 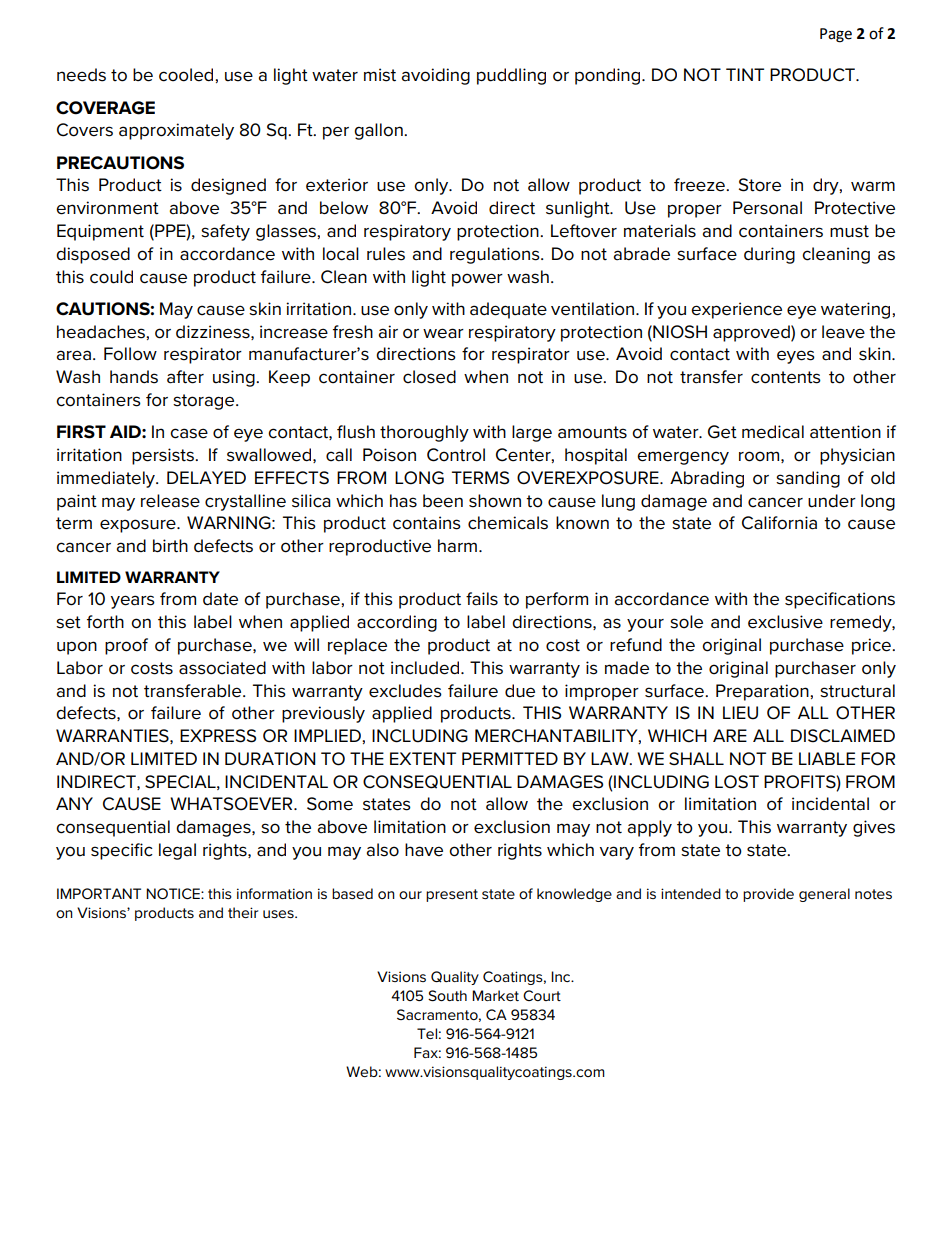 What do you see at coordinates (745, 74) in the page?
I see `TINT` at bounding box center [745, 74].
